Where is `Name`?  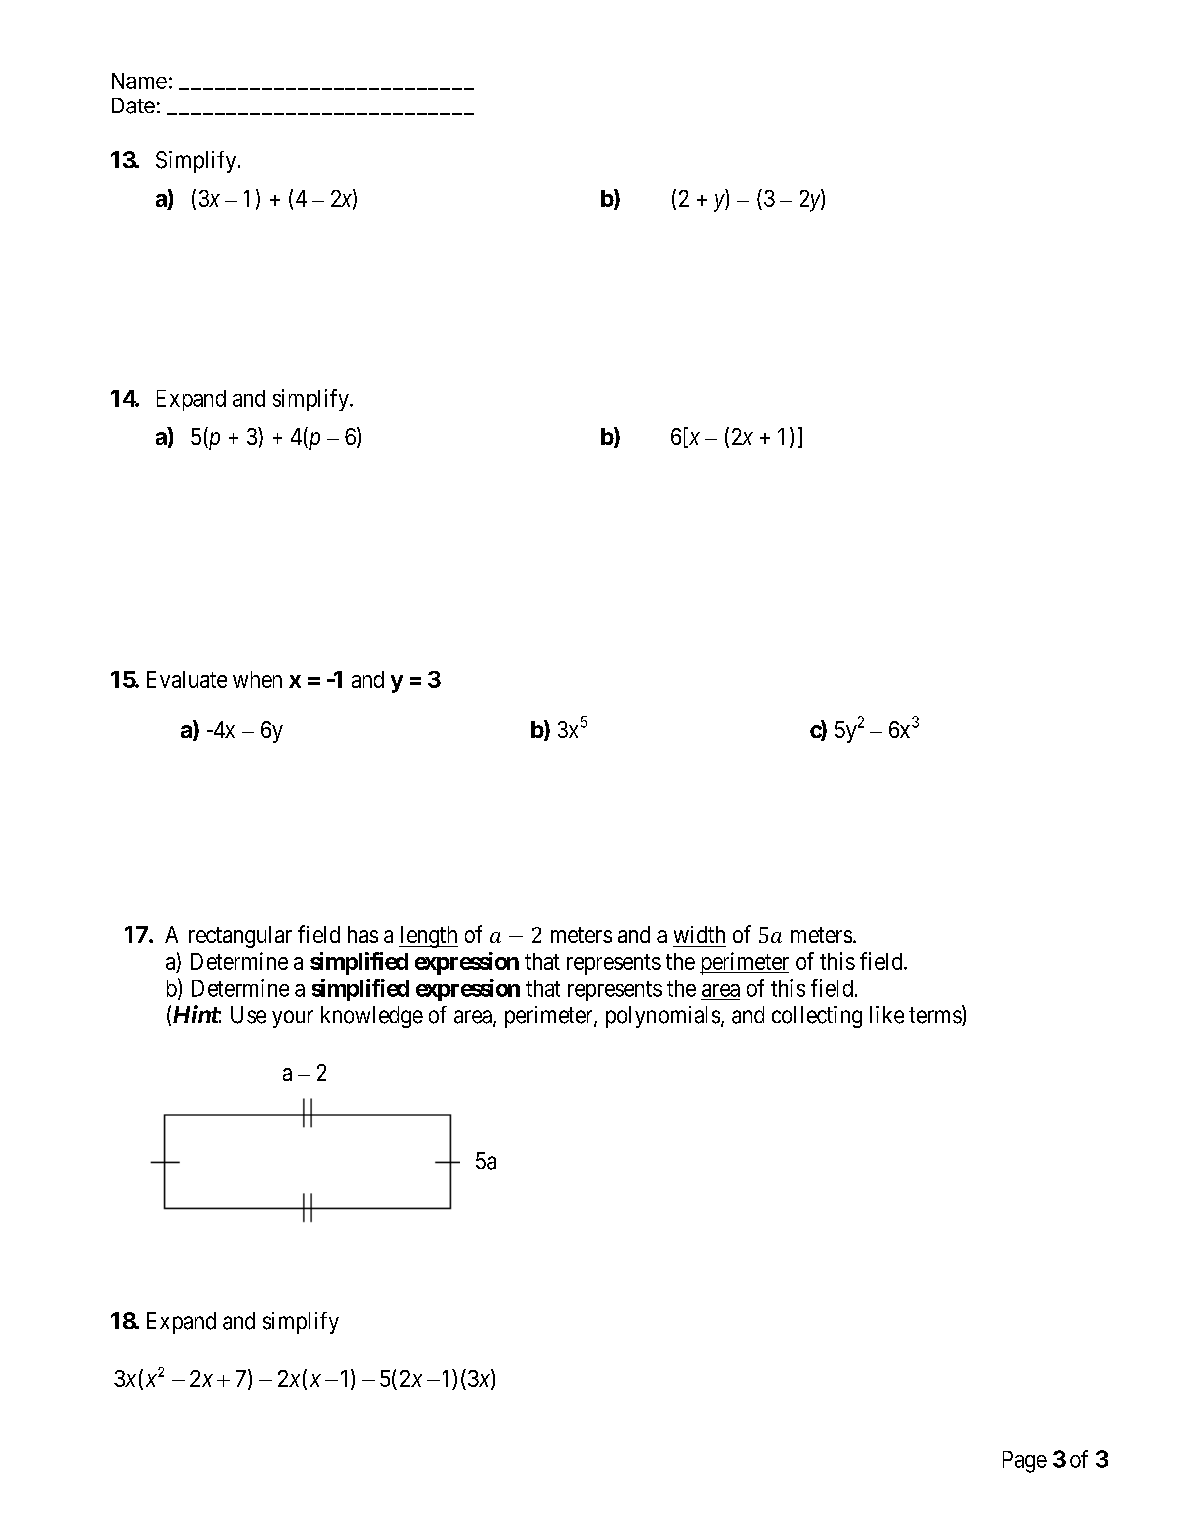
Name is located at coordinates (139, 81).
